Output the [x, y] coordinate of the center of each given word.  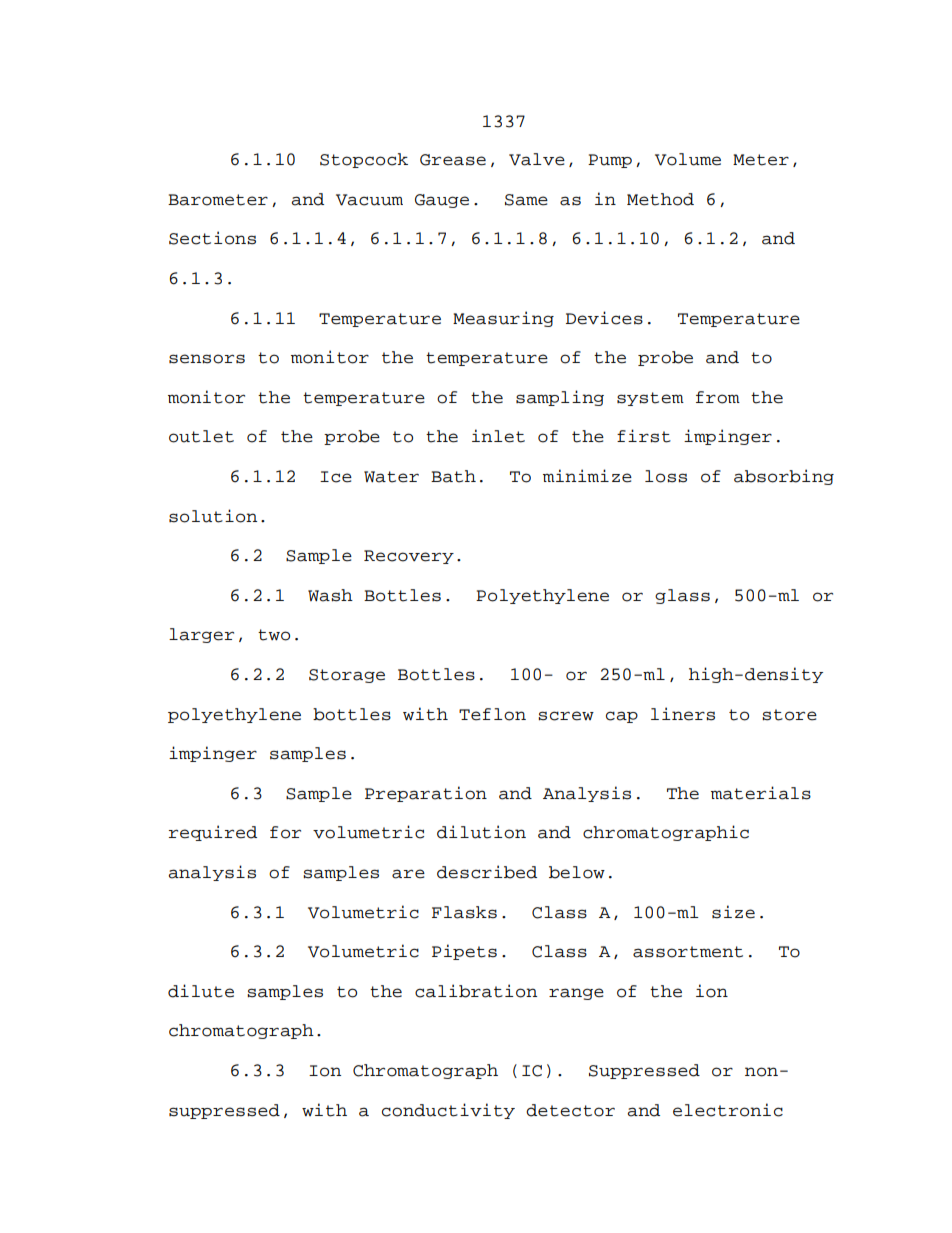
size [733, 912]
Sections [212, 238]
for [285, 832]
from [718, 397]
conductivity [448, 1111]
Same [526, 200]
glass [682, 596]
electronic [728, 1110]
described [487, 872]
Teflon [492, 714]
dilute [201, 991]
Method [660, 199]
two [274, 635]
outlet [201, 436]
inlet [498, 436]
